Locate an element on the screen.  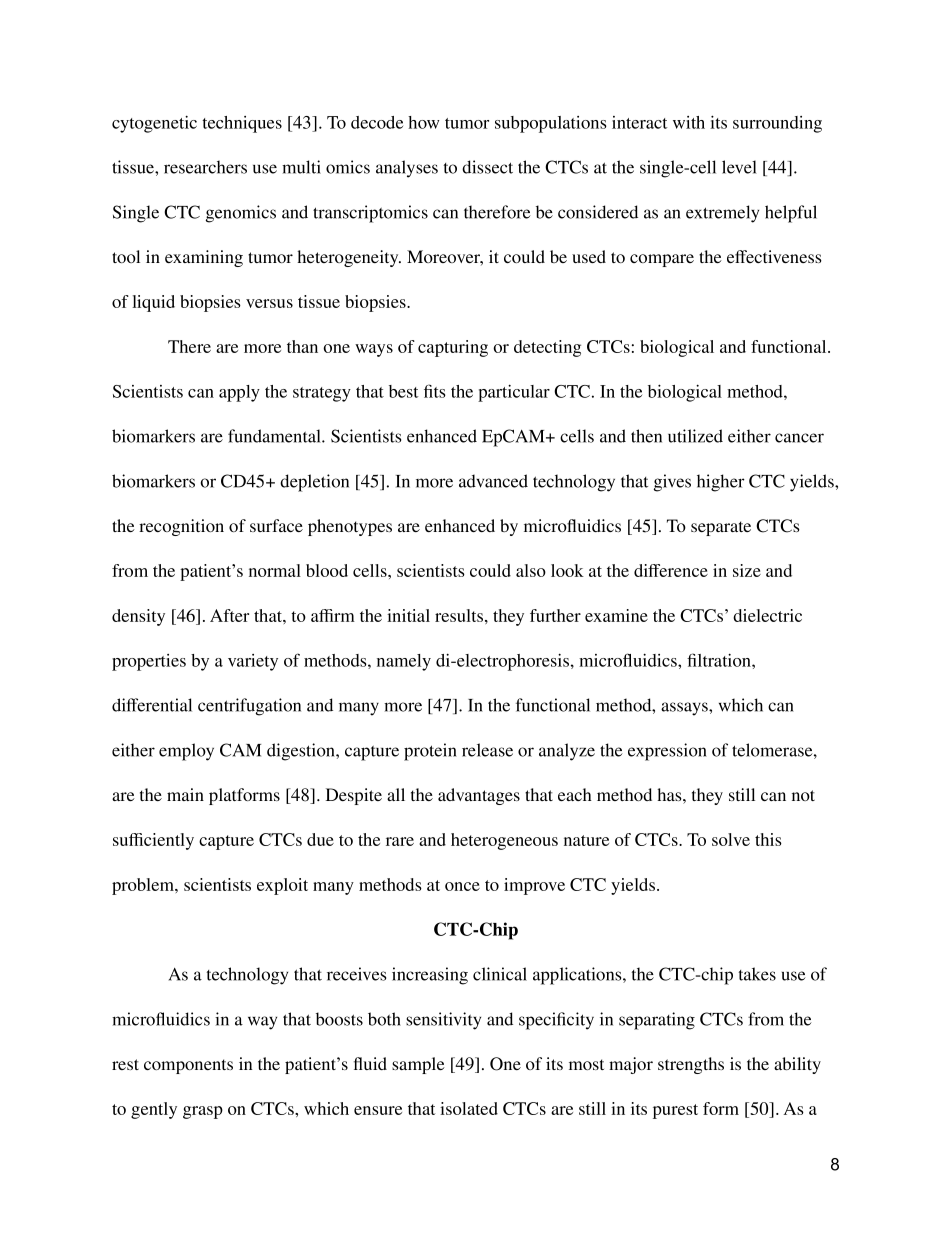
After is located at coordinates (229, 615).
